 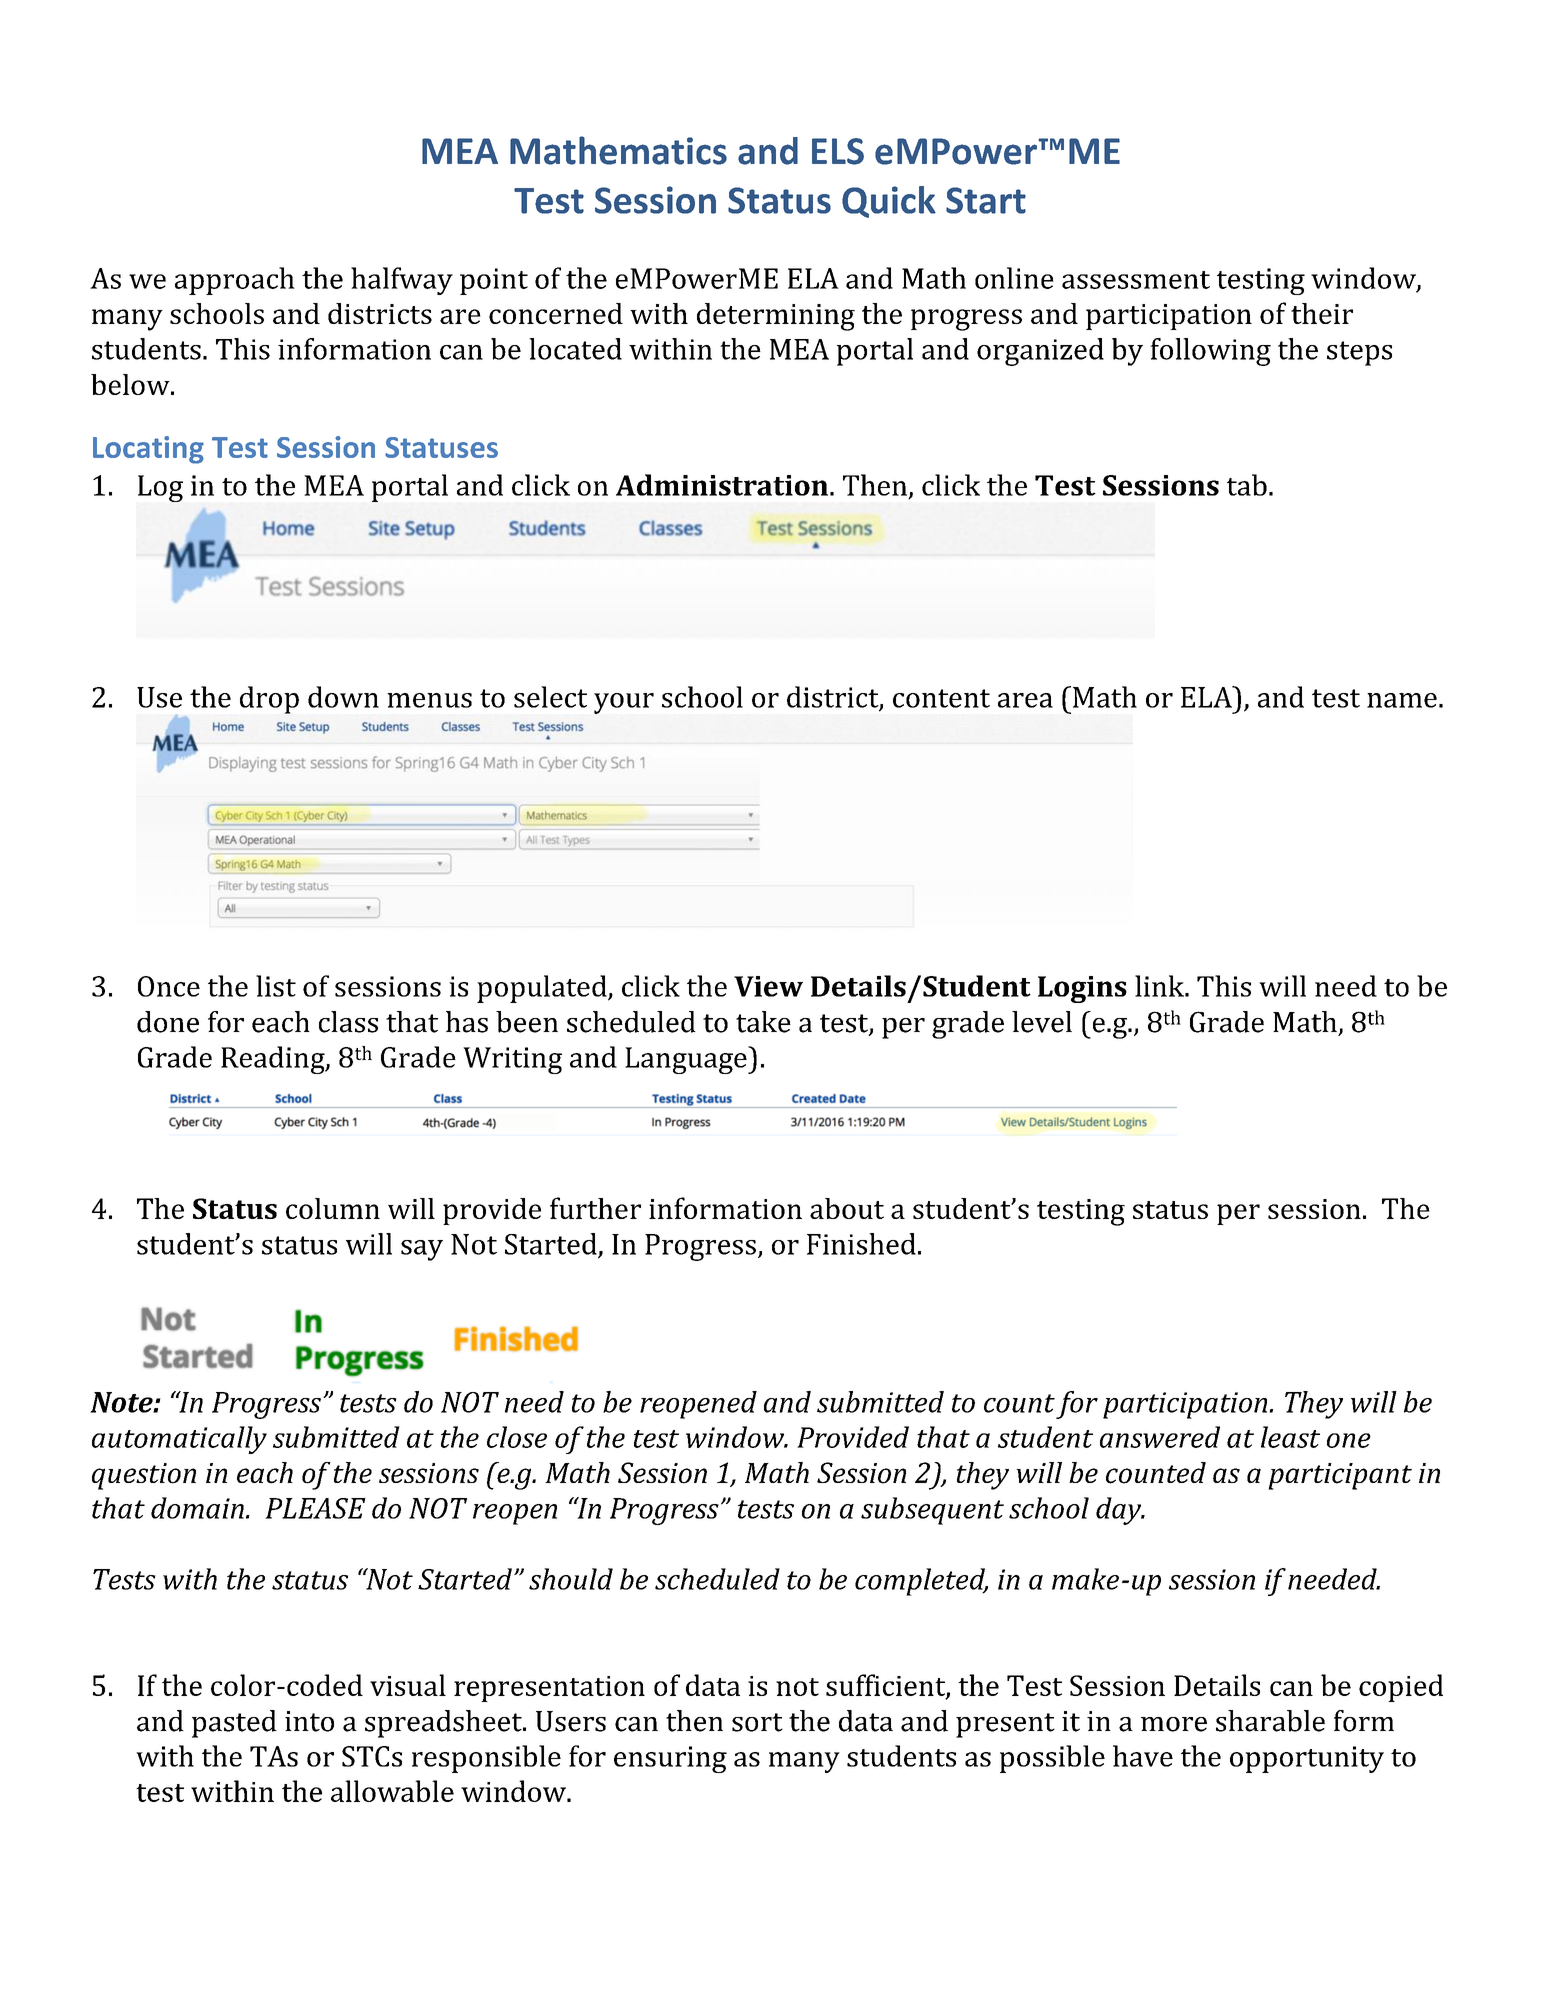 I want to click on drop, so click(x=269, y=700).
